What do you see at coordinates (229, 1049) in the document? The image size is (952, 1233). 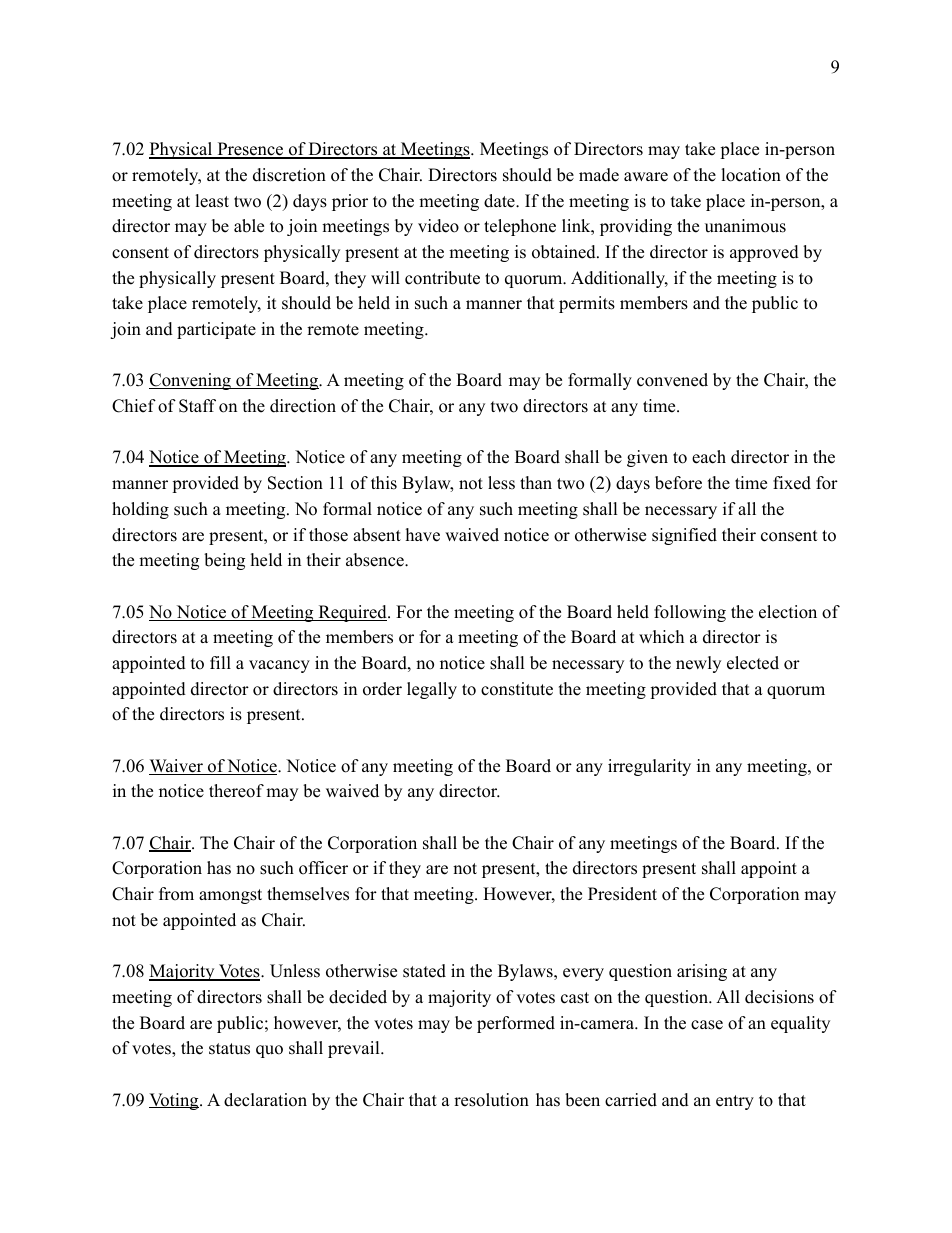 I see `status` at bounding box center [229, 1049].
